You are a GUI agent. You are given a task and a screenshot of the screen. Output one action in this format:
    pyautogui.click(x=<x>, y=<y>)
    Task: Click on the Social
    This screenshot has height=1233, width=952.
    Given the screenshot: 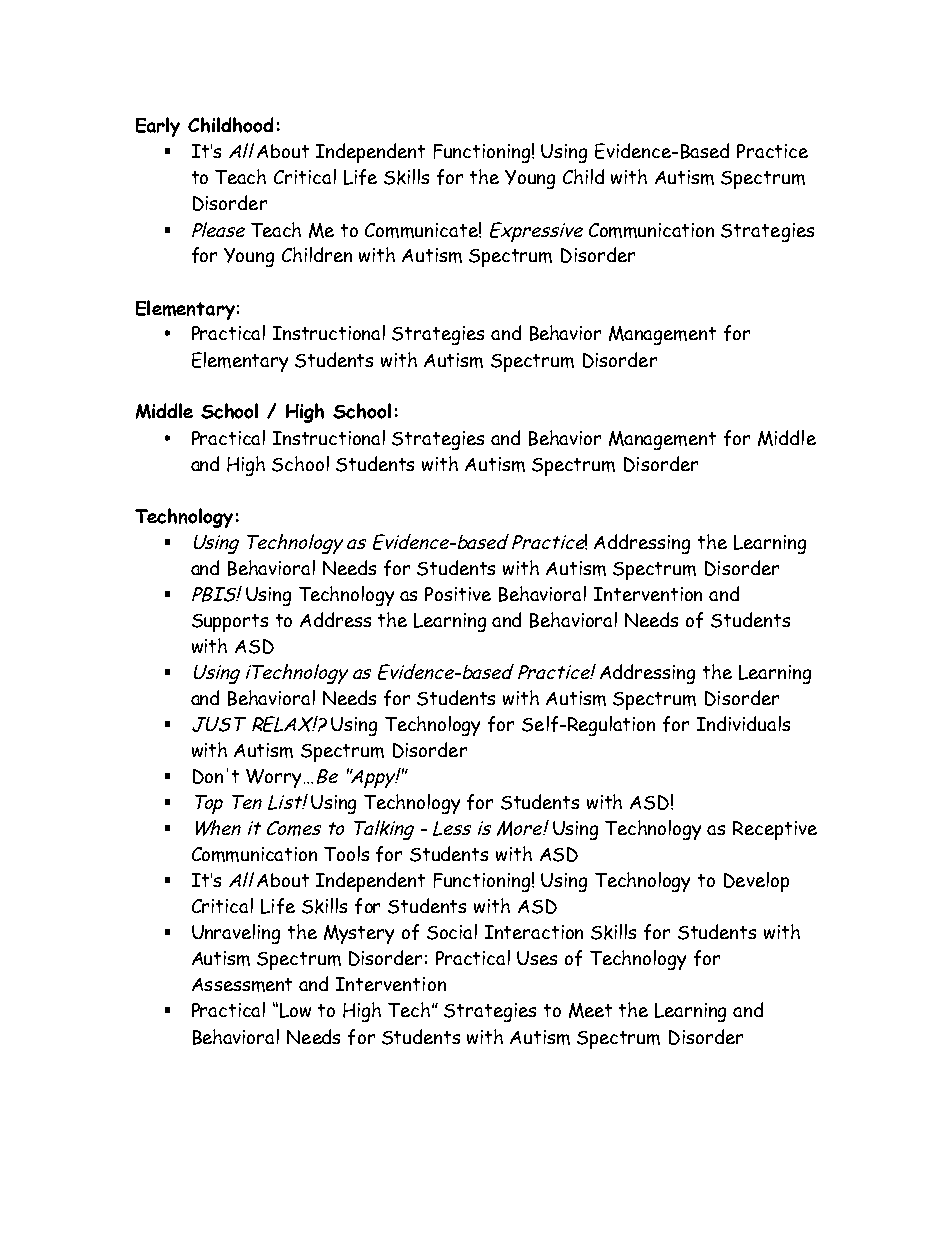 What is the action you would take?
    pyautogui.click(x=452, y=932)
